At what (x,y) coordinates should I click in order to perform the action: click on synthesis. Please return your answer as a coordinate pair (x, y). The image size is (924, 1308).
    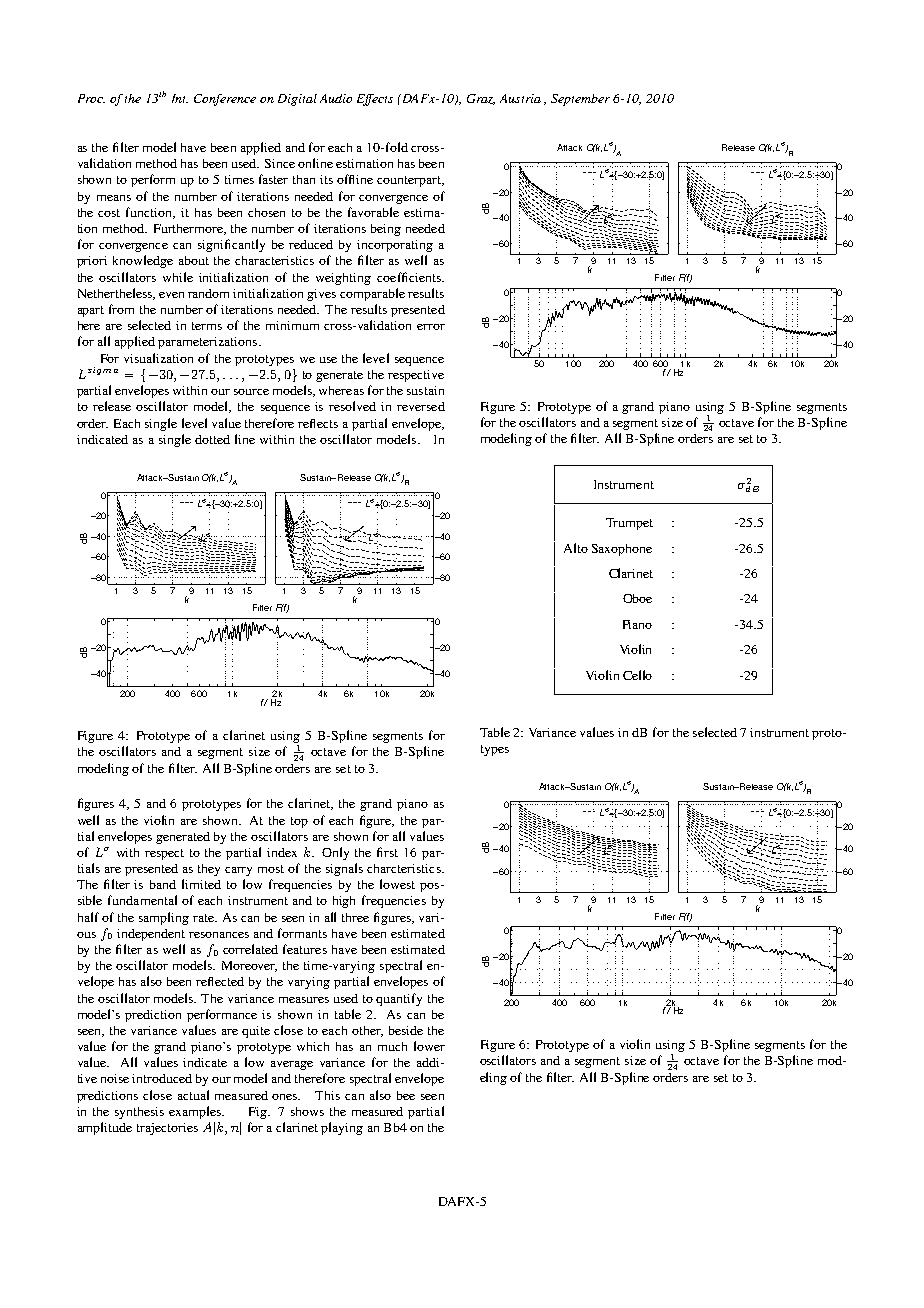
    Looking at the image, I should click on (139, 1113).
